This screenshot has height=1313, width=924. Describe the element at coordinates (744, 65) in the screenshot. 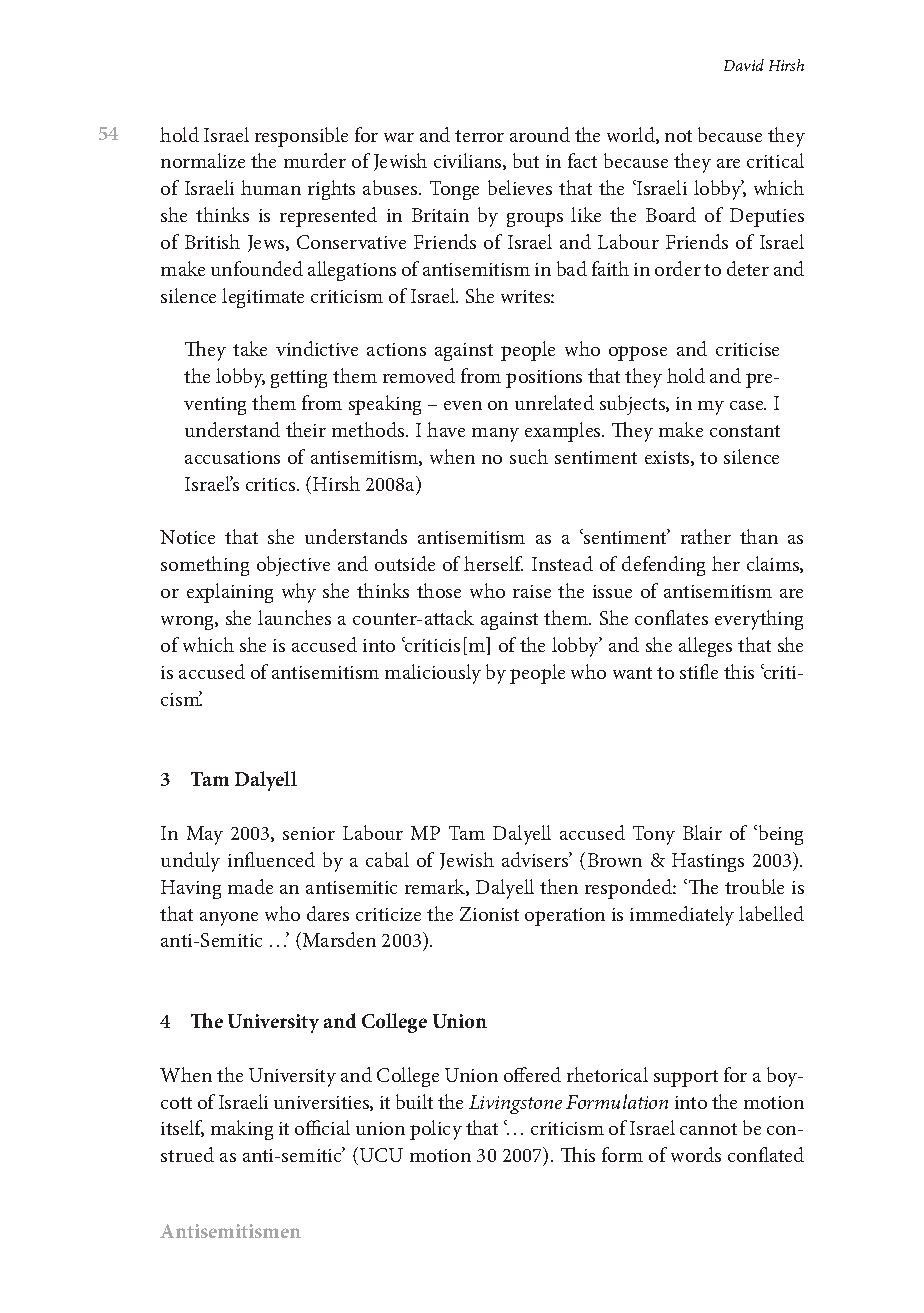

I see `David` at that location.
